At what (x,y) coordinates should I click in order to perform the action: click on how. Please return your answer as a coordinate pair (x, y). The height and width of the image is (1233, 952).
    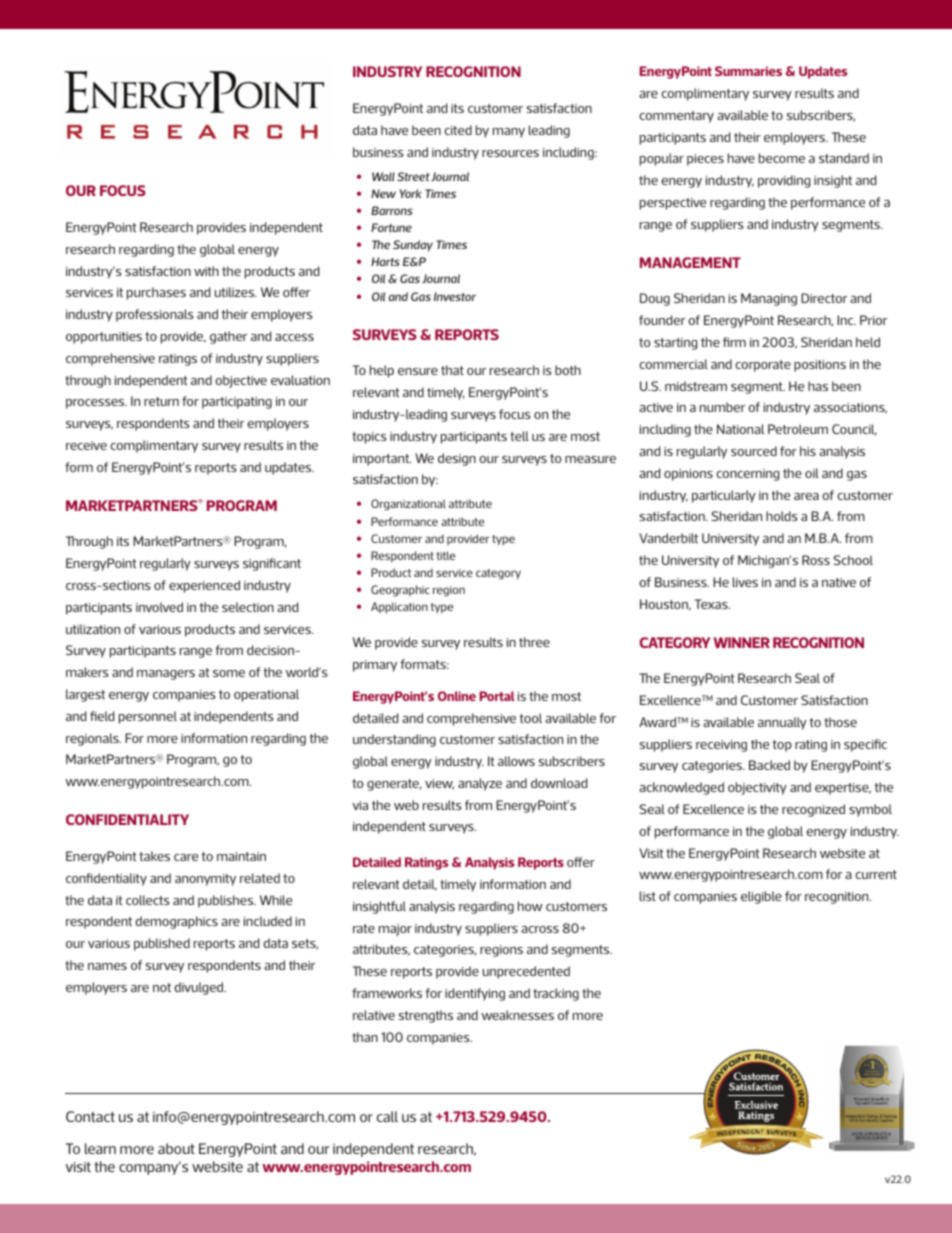
    Looking at the image, I should click on (530, 906).
